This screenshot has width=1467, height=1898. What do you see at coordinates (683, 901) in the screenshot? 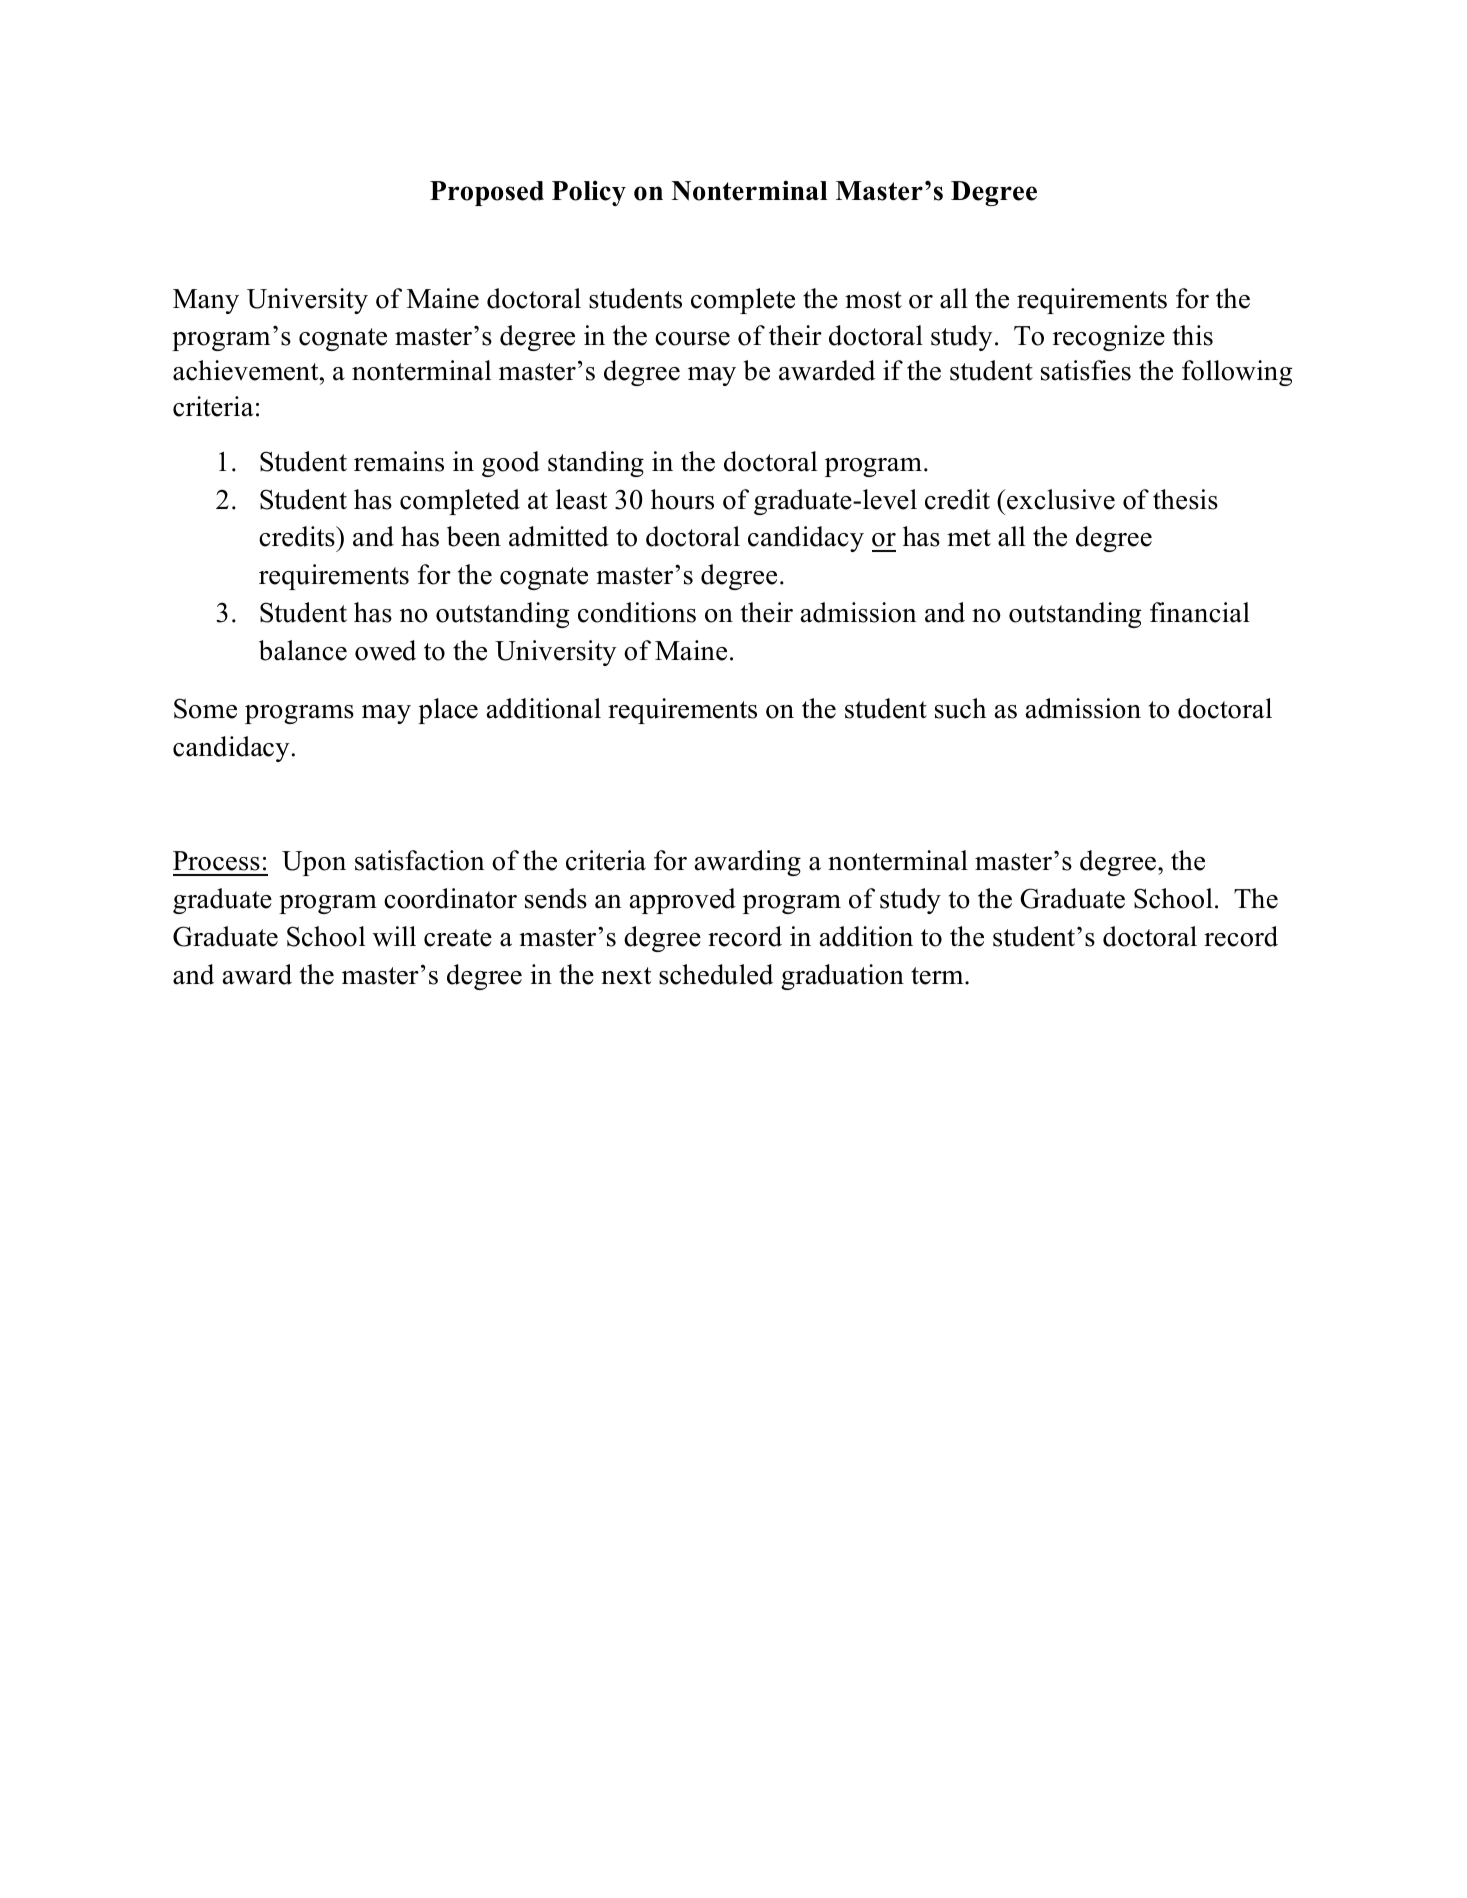
I see `approved` at bounding box center [683, 901].
